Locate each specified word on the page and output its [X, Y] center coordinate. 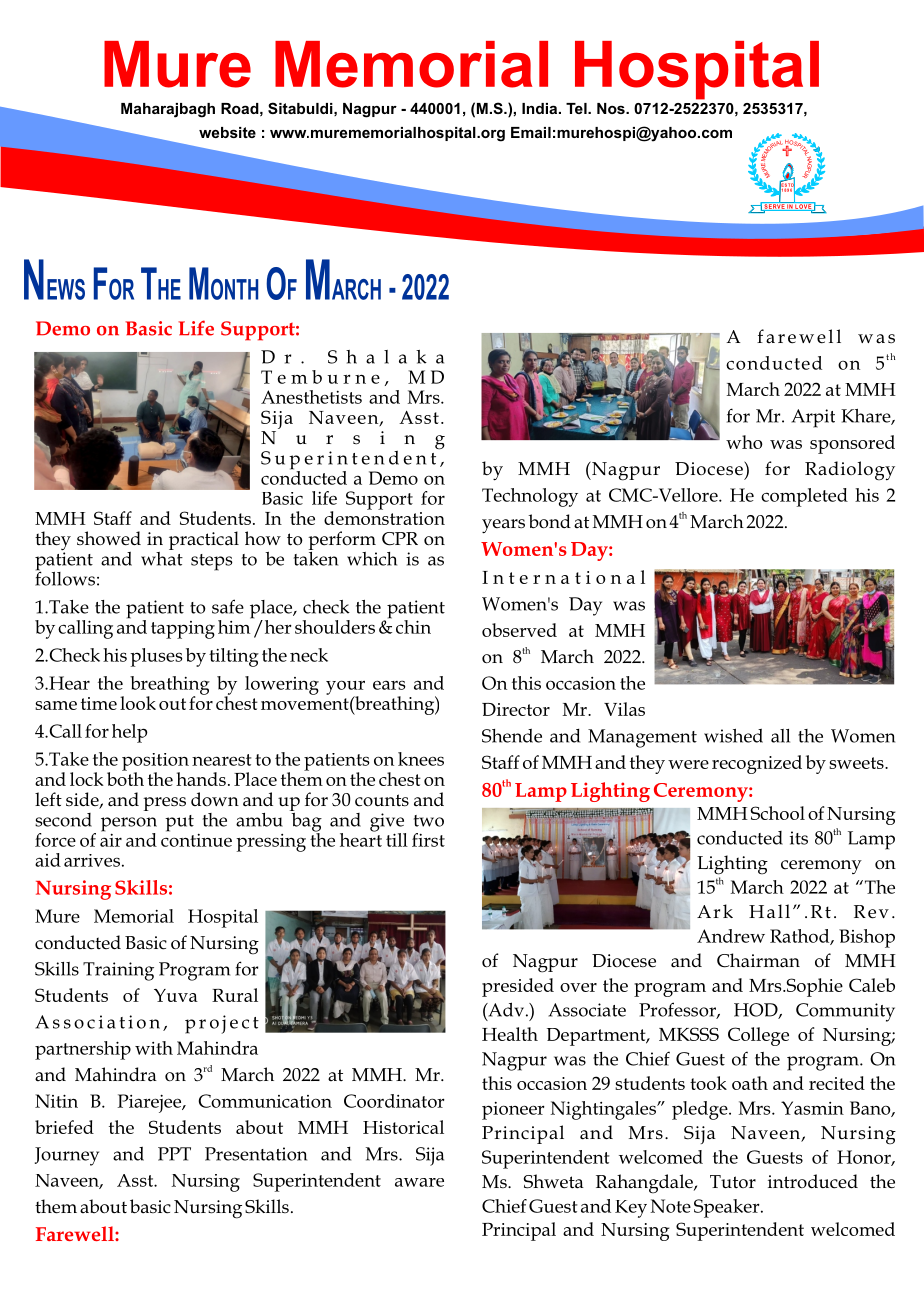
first [428, 840]
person [129, 825]
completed [804, 497]
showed [109, 538]
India [541, 108]
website [227, 132]
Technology [530, 497]
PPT [174, 1154]
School [777, 813]
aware [419, 1182]
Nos [612, 108]
